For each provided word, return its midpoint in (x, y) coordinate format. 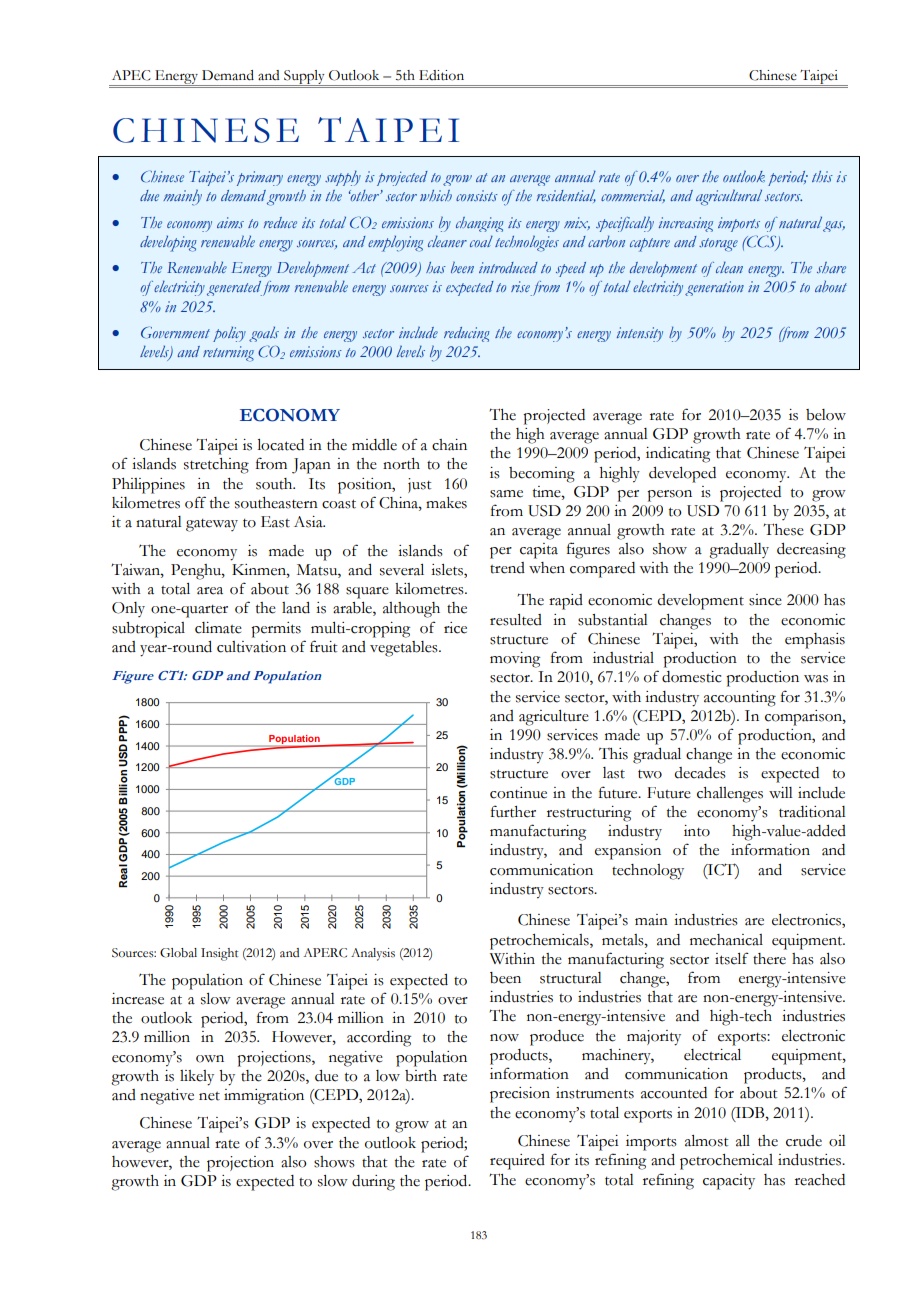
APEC (131, 75)
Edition (441, 75)
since (765, 600)
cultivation (251, 647)
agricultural (729, 198)
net (209, 1096)
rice (455, 628)
